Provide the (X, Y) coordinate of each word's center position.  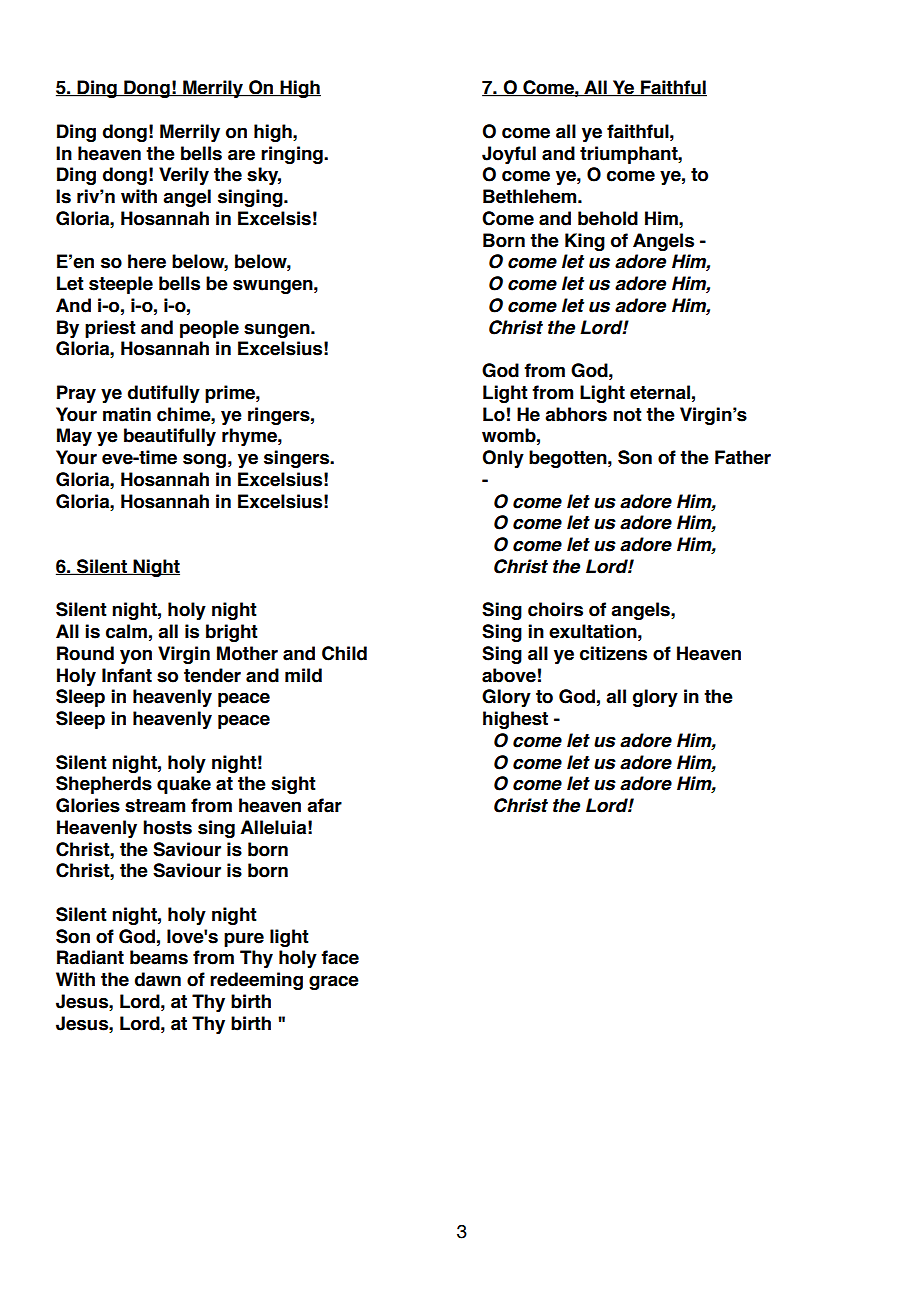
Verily (184, 176)
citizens (613, 653)
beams (159, 957)
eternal (660, 392)
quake (184, 785)
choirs (555, 609)
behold (608, 218)
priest (110, 329)
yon (136, 656)
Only (503, 459)
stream (155, 806)
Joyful (509, 155)
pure (244, 939)
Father (743, 457)
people (209, 329)
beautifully (170, 437)
